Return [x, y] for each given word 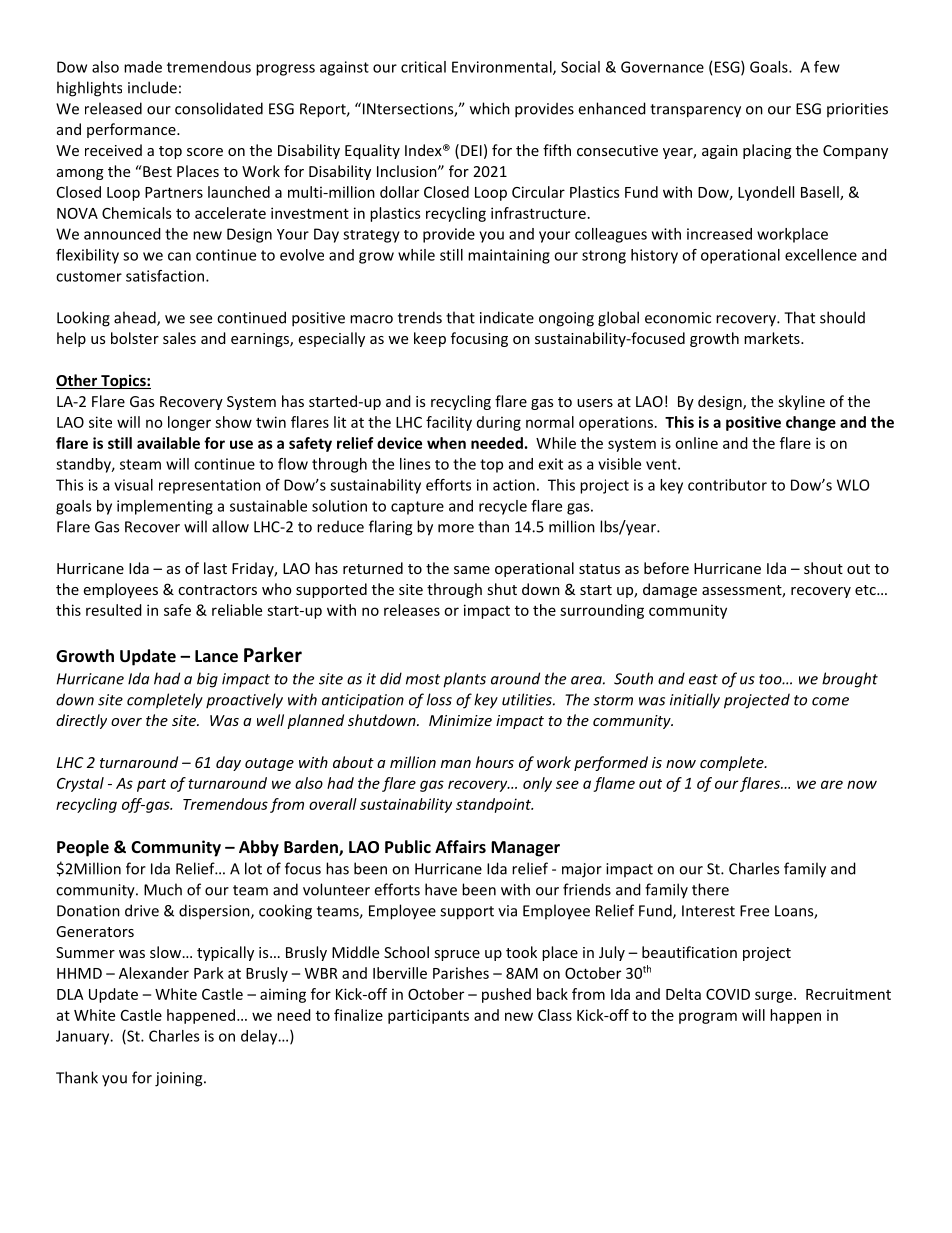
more [456, 528]
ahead [136, 318]
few [827, 67]
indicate [507, 317]
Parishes [461, 973]
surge [775, 997]
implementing [165, 507]
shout [823, 568]
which [490, 108]
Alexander [154, 973]
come [830, 701]
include [152, 87]
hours [495, 762]
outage [269, 764]
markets [773, 338]
